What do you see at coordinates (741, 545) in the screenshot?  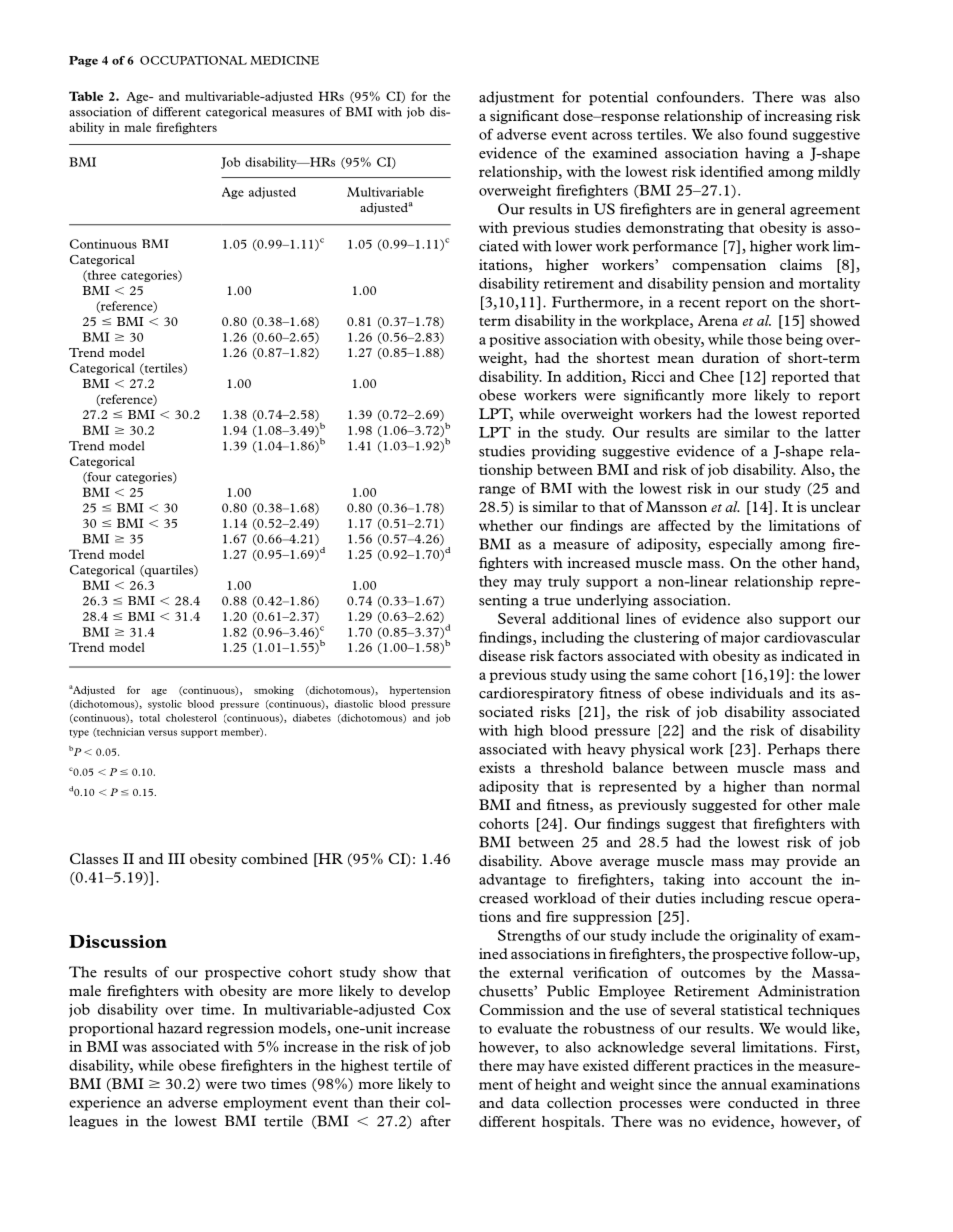 I see `especially` at bounding box center [741, 545].
